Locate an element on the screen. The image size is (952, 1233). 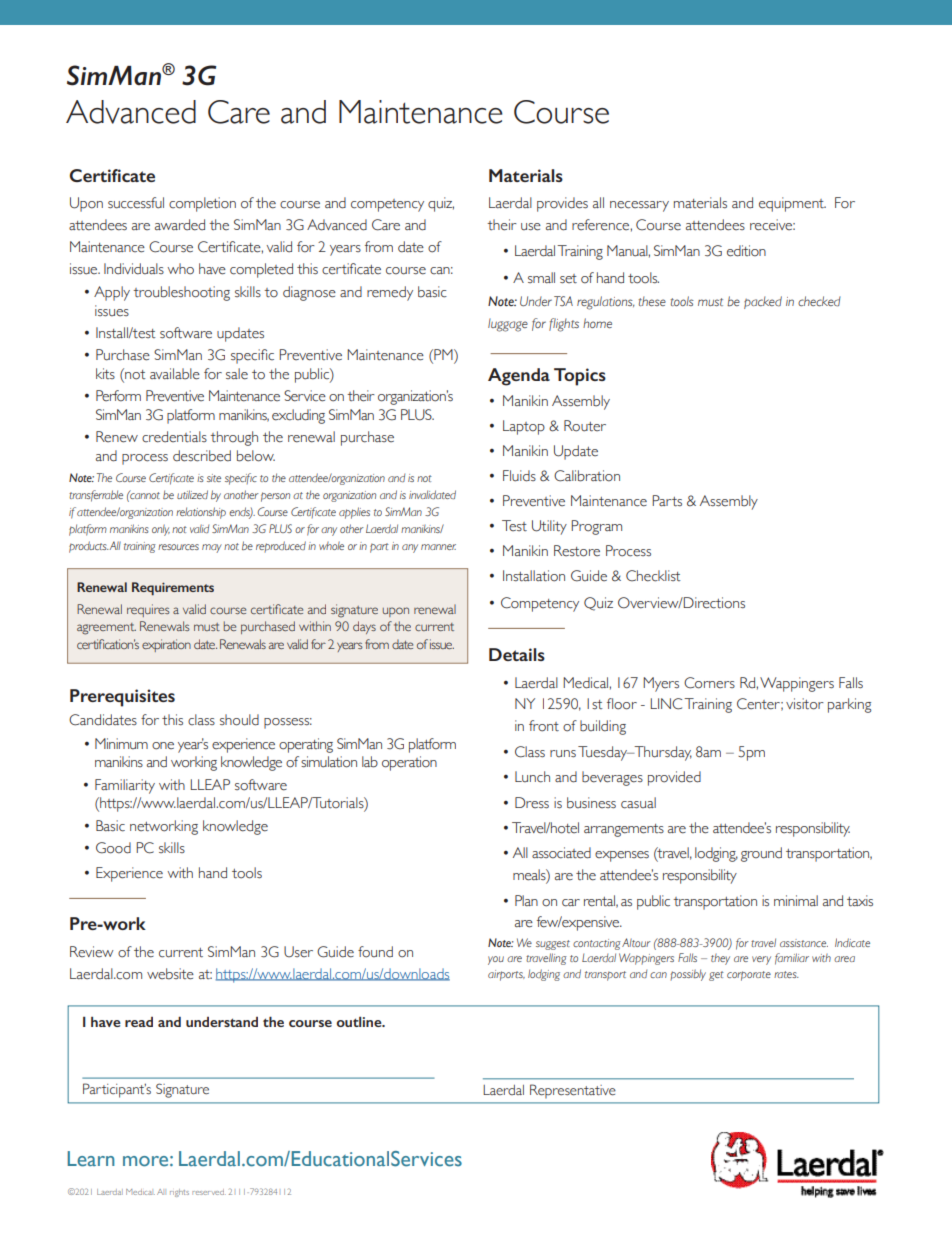
small is located at coordinates (541, 277).
